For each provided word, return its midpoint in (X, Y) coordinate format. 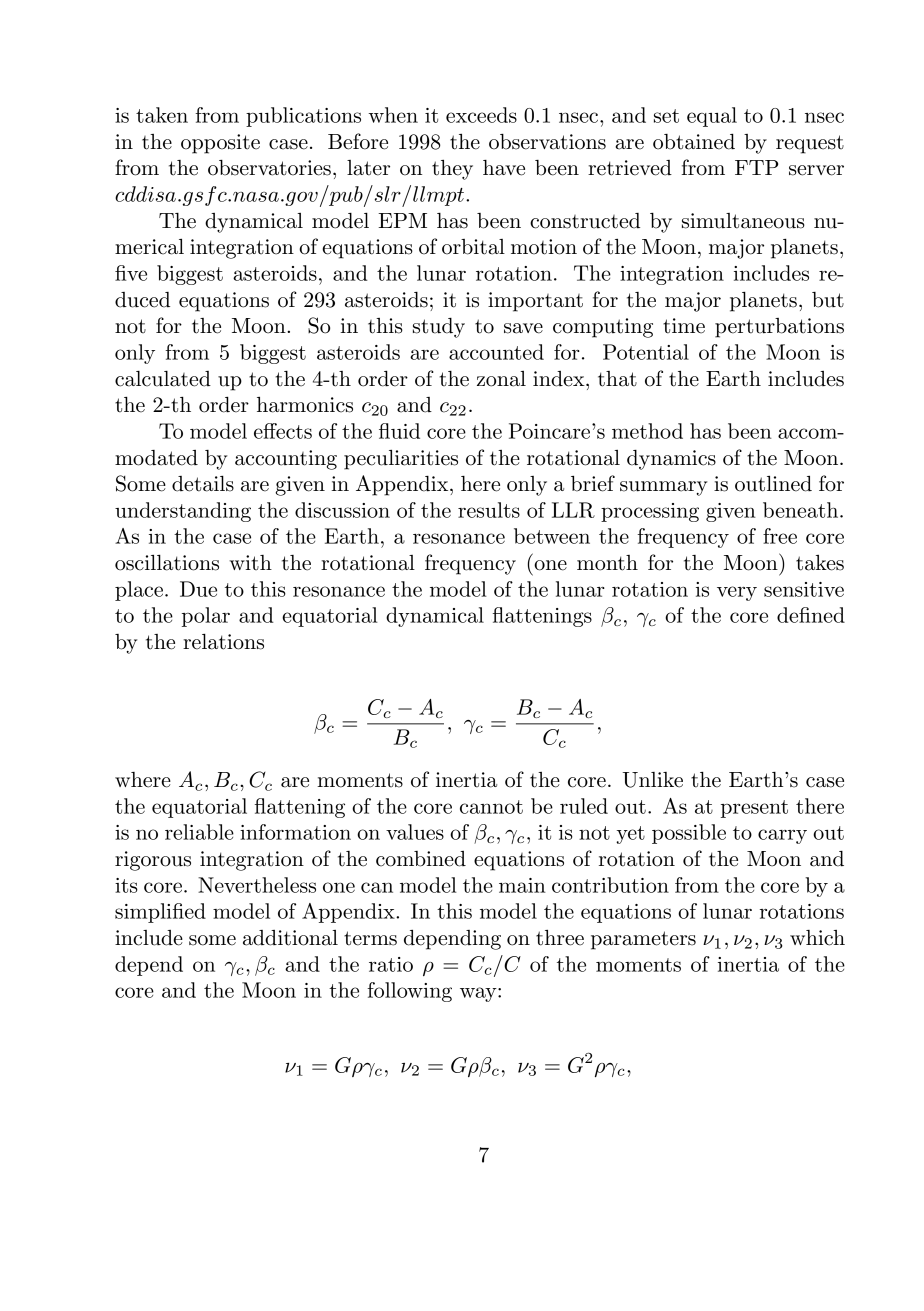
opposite (220, 144)
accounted (496, 352)
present (754, 809)
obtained (694, 142)
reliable (199, 832)
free (780, 536)
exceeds (481, 115)
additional (290, 938)
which (817, 938)
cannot (491, 807)
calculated (163, 379)
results (489, 510)
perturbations (779, 328)
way (479, 994)
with (250, 562)
